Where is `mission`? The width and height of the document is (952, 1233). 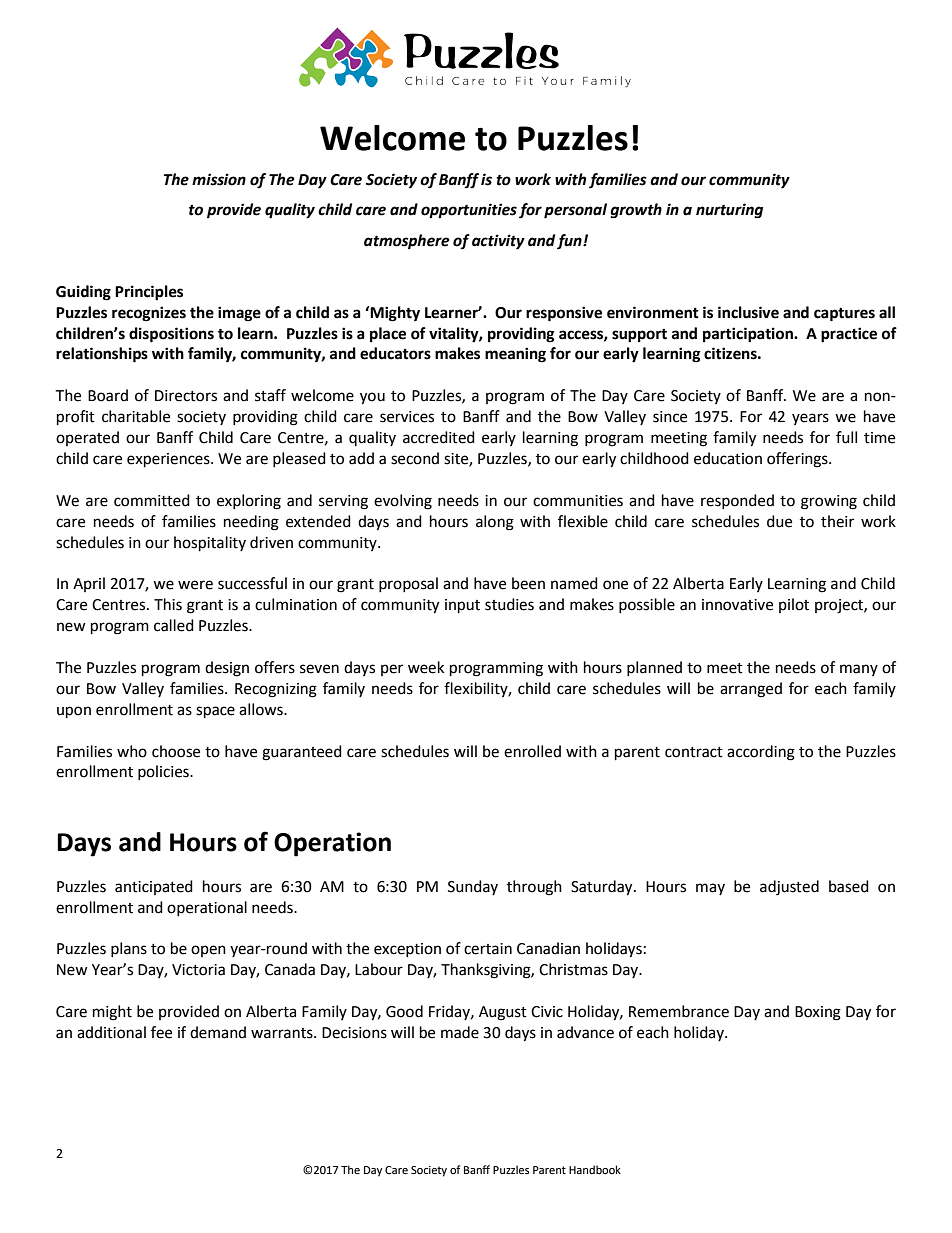
mission is located at coordinates (219, 179).
